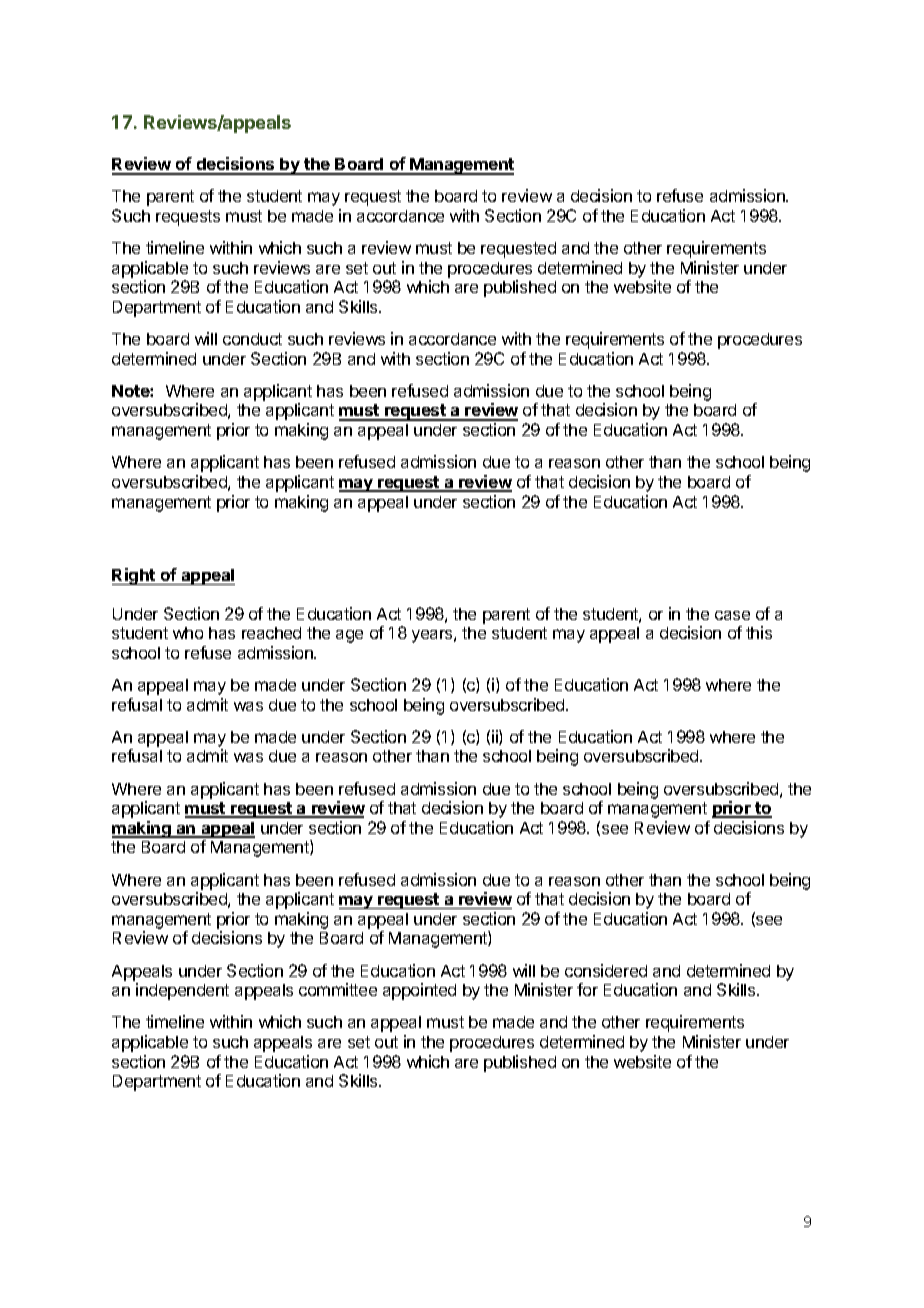 Image resolution: width=924 pixels, height=1308 pixels. Describe the element at coordinates (252, 339) in the image. I see `conduct` at that location.
